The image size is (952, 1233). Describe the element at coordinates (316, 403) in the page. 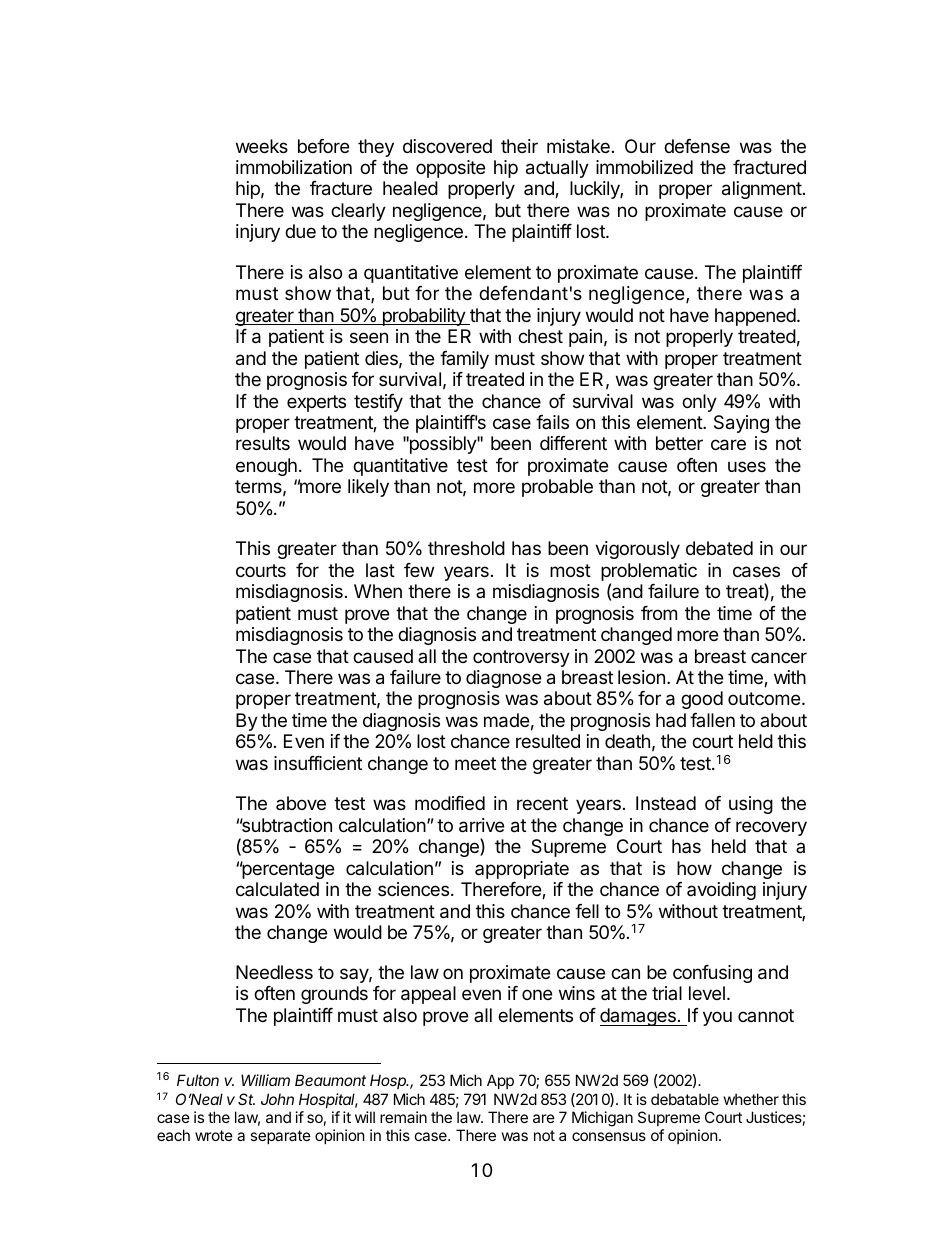

I see `experts` at that location.
